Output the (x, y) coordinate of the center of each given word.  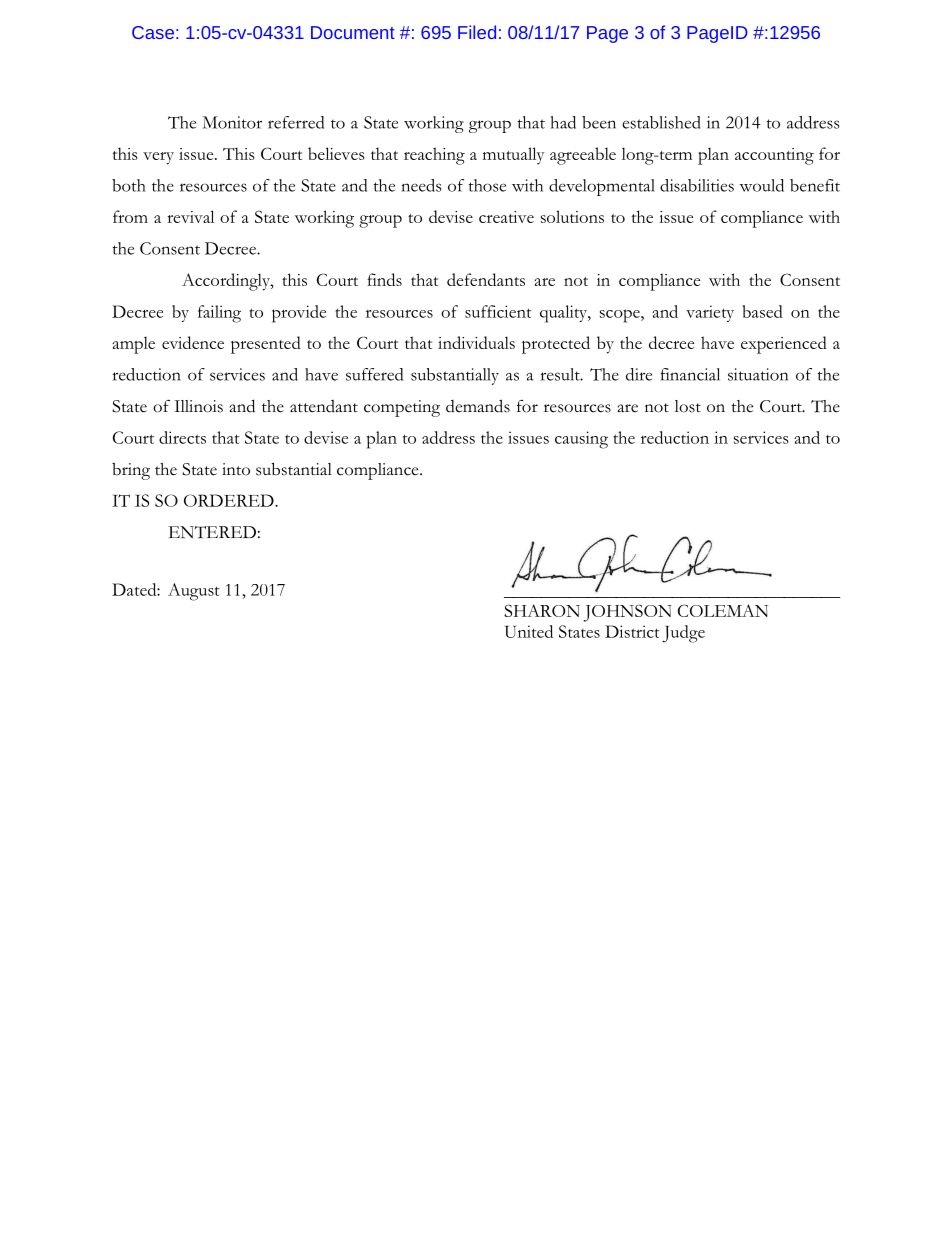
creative (506, 217)
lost (688, 406)
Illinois (198, 406)
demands (478, 406)
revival (190, 216)
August (194, 592)
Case (153, 32)
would (762, 185)
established (661, 122)
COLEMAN (723, 610)
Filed (477, 32)
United (529, 631)
